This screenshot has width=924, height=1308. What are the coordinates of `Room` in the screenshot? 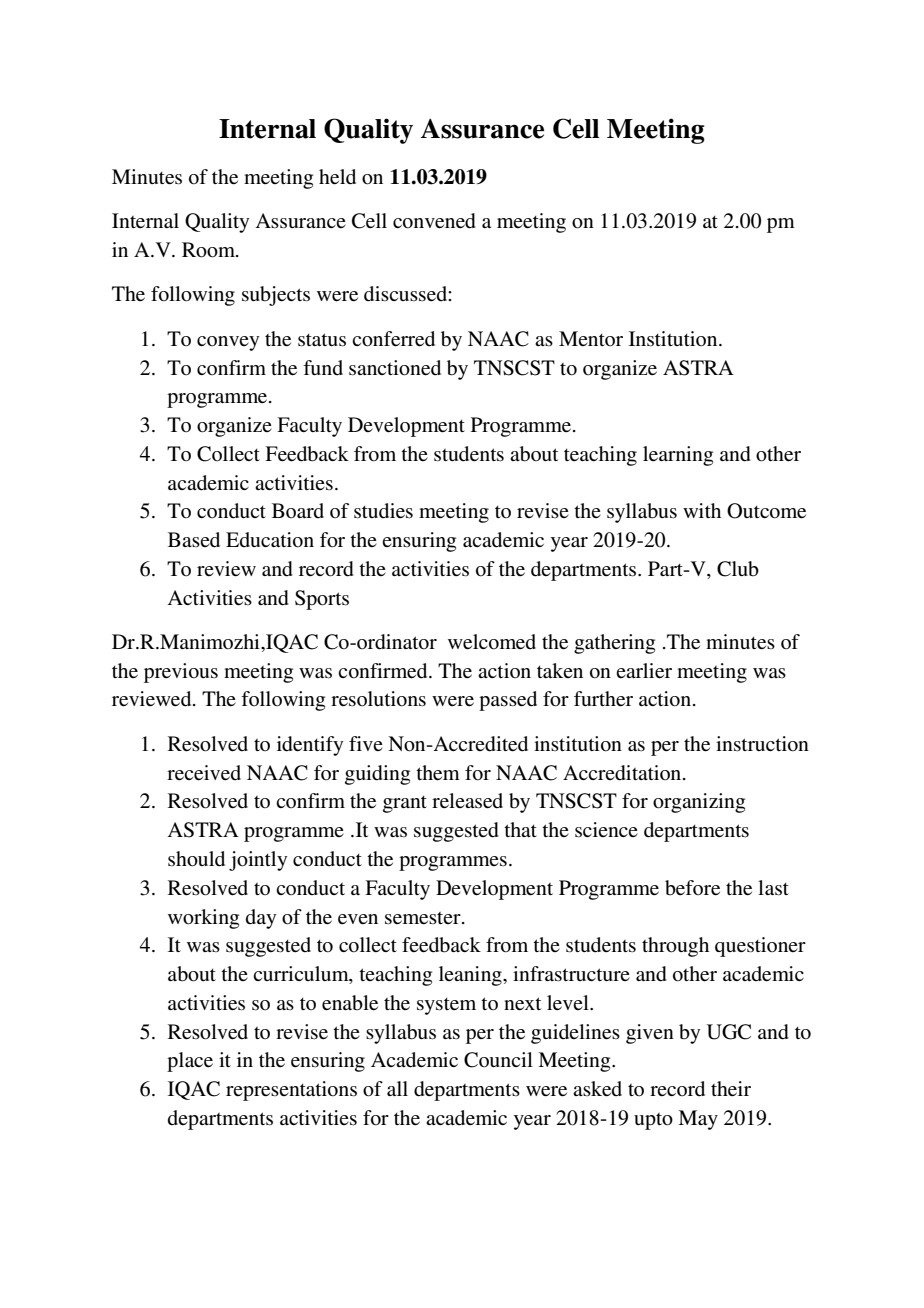 It's located at (209, 250).
